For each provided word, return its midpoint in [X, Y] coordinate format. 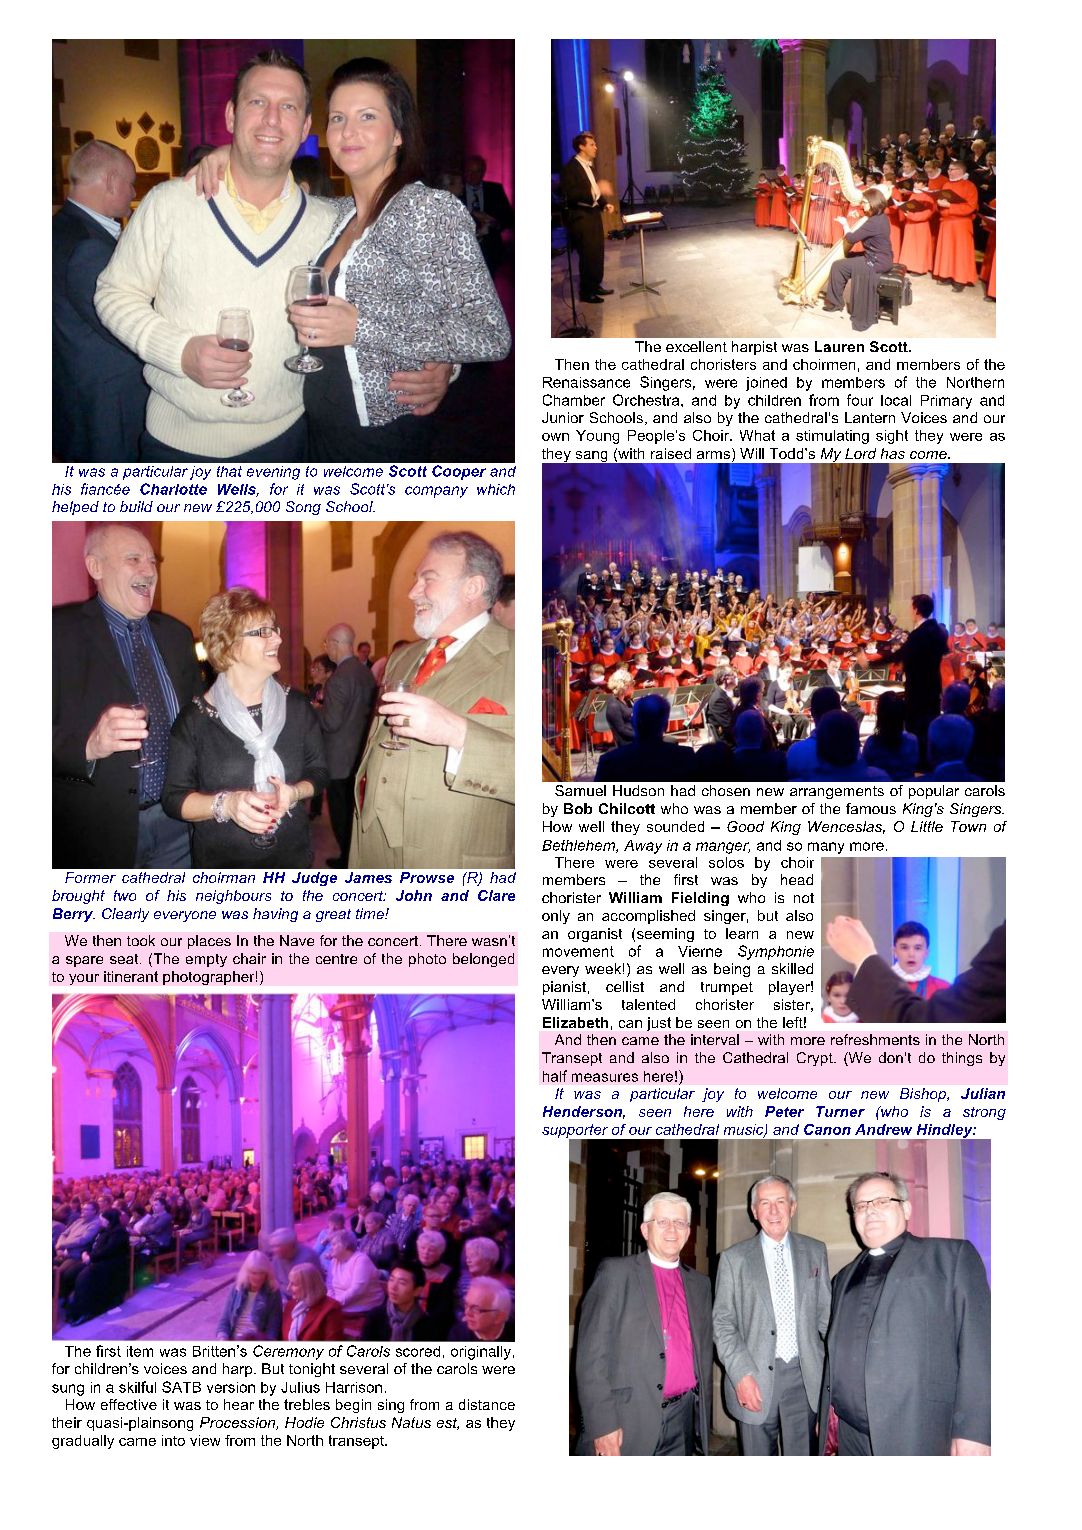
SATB [181, 1387]
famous [871, 808]
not [804, 898]
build [136, 506]
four [860, 400]
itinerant [131, 976]
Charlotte [173, 489]
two [125, 895]
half [555, 1076]
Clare [496, 895]
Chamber [574, 400]
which [496, 489]
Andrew [883, 1129]
